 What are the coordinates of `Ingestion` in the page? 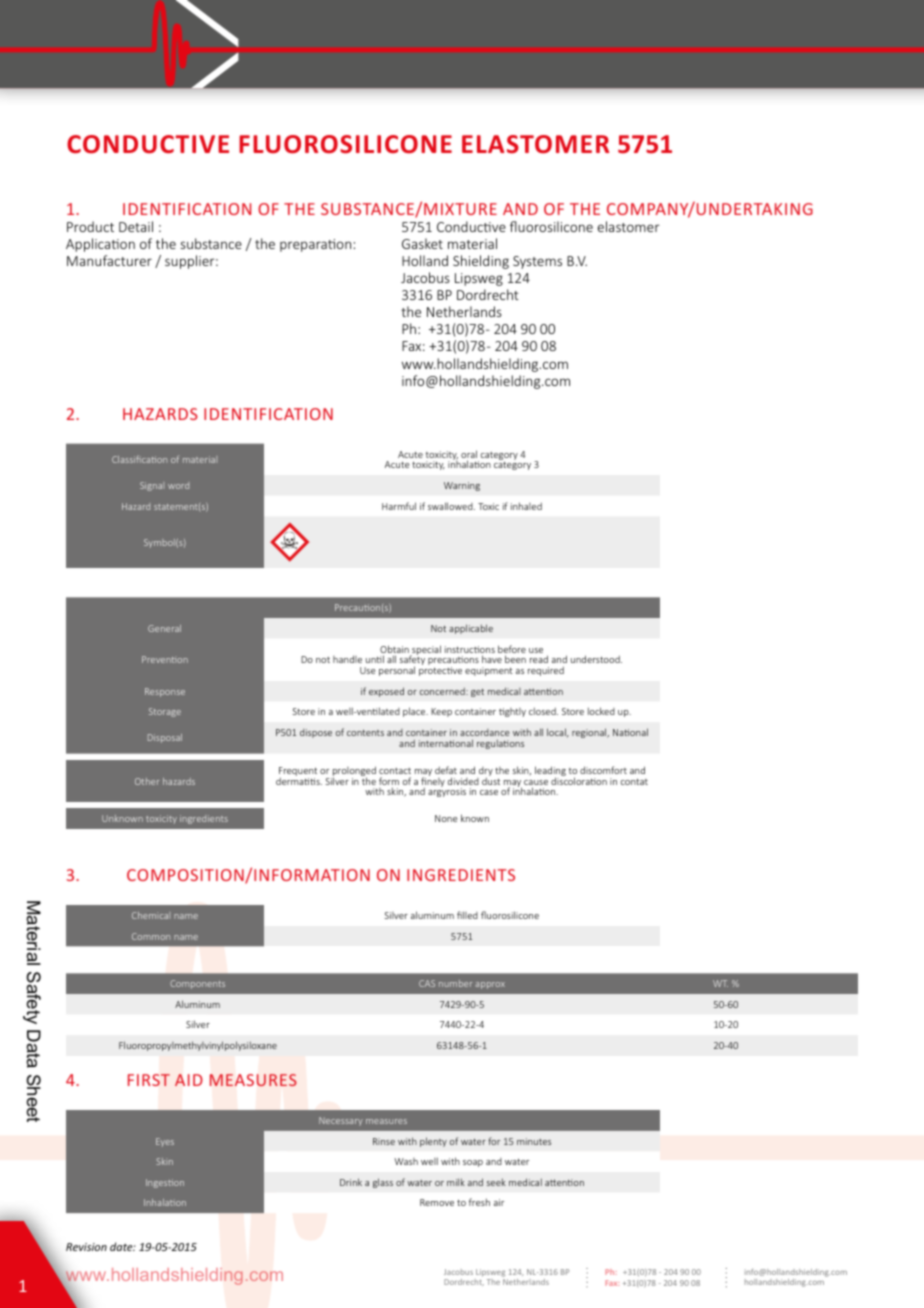 It's located at (165, 1183).
